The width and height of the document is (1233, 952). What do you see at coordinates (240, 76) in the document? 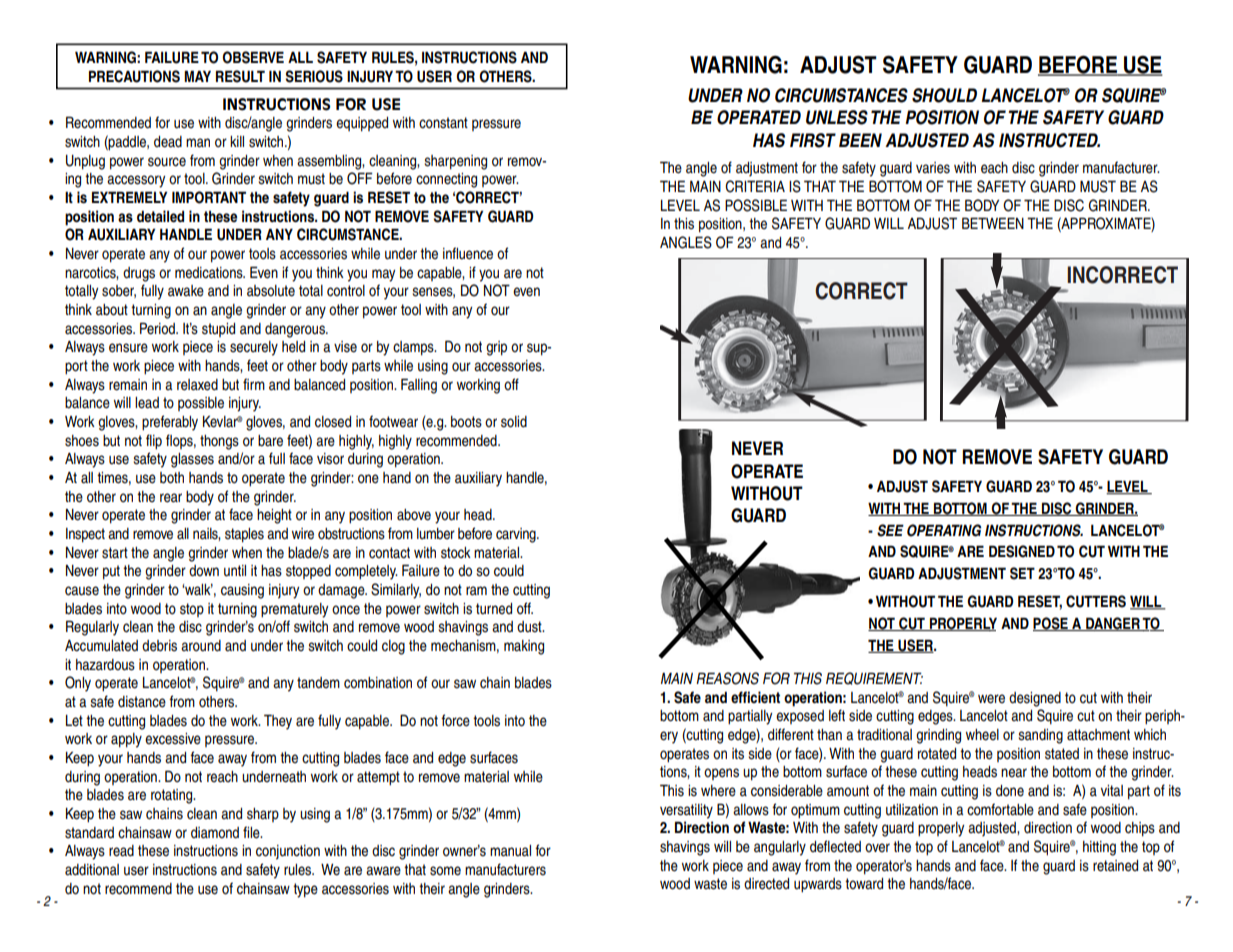
I see `RESULT` at bounding box center [240, 76].
